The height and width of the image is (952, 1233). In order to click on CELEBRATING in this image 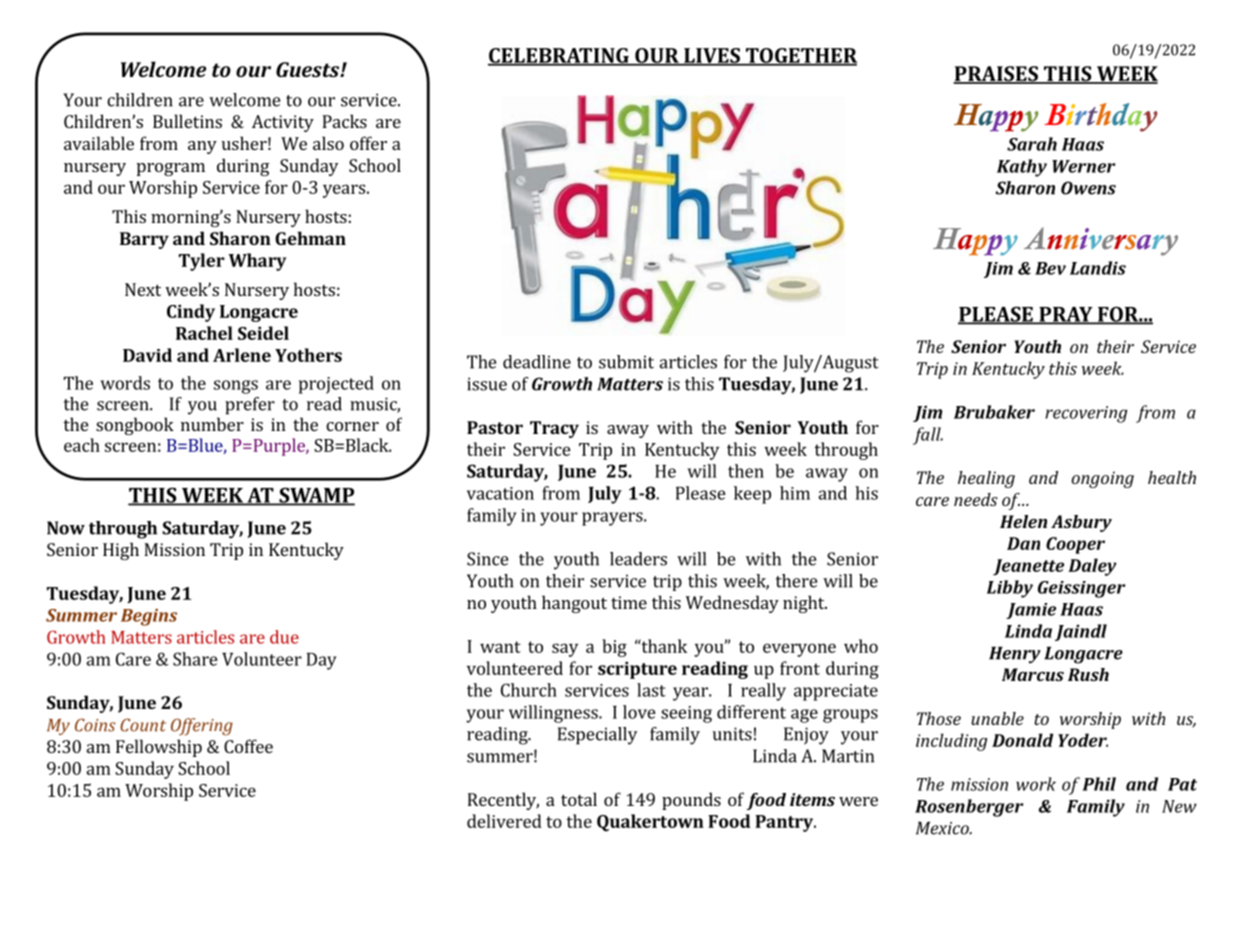, I will do `click(559, 56)`.
